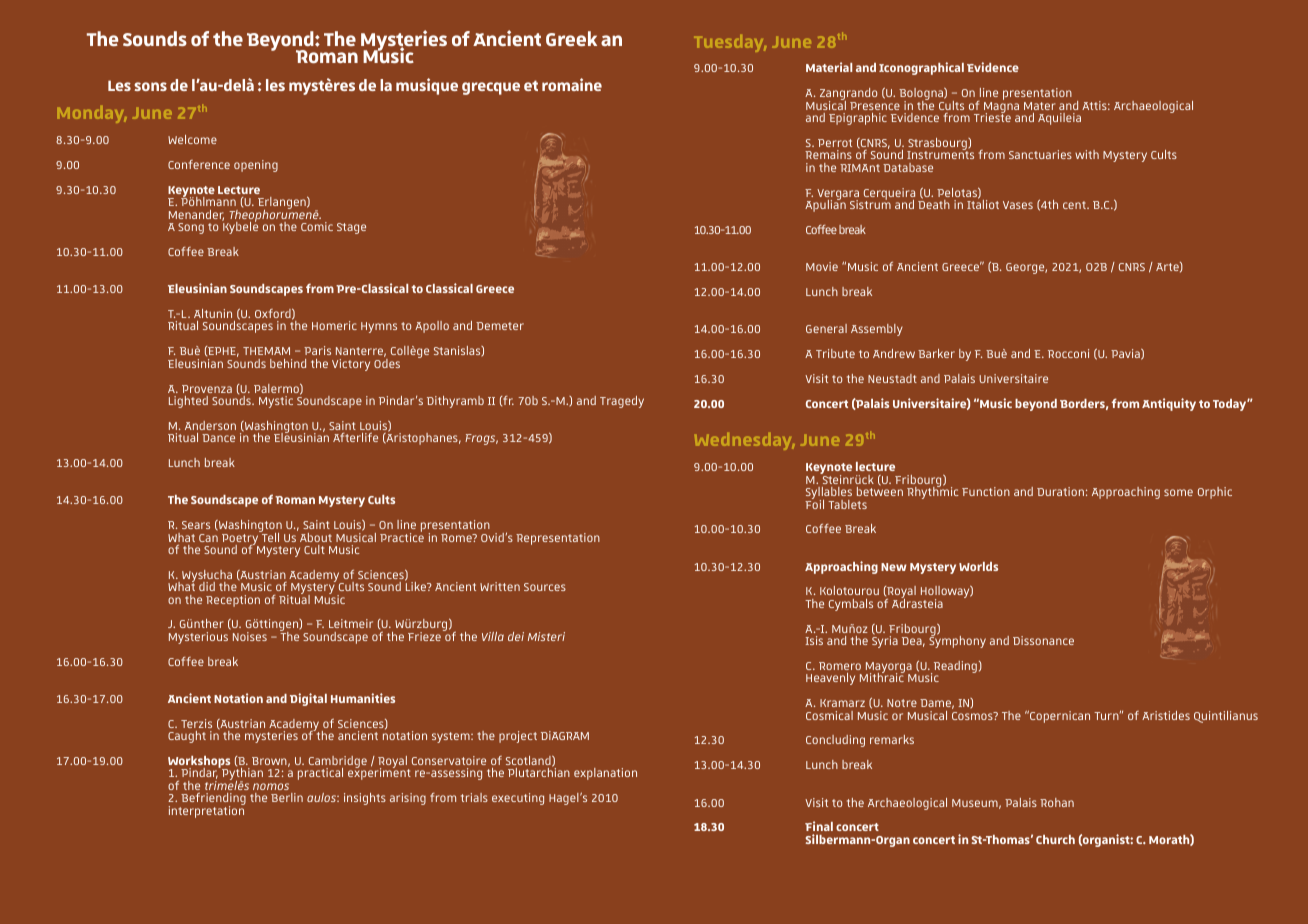  I want to click on explanation, so click(605, 774).
